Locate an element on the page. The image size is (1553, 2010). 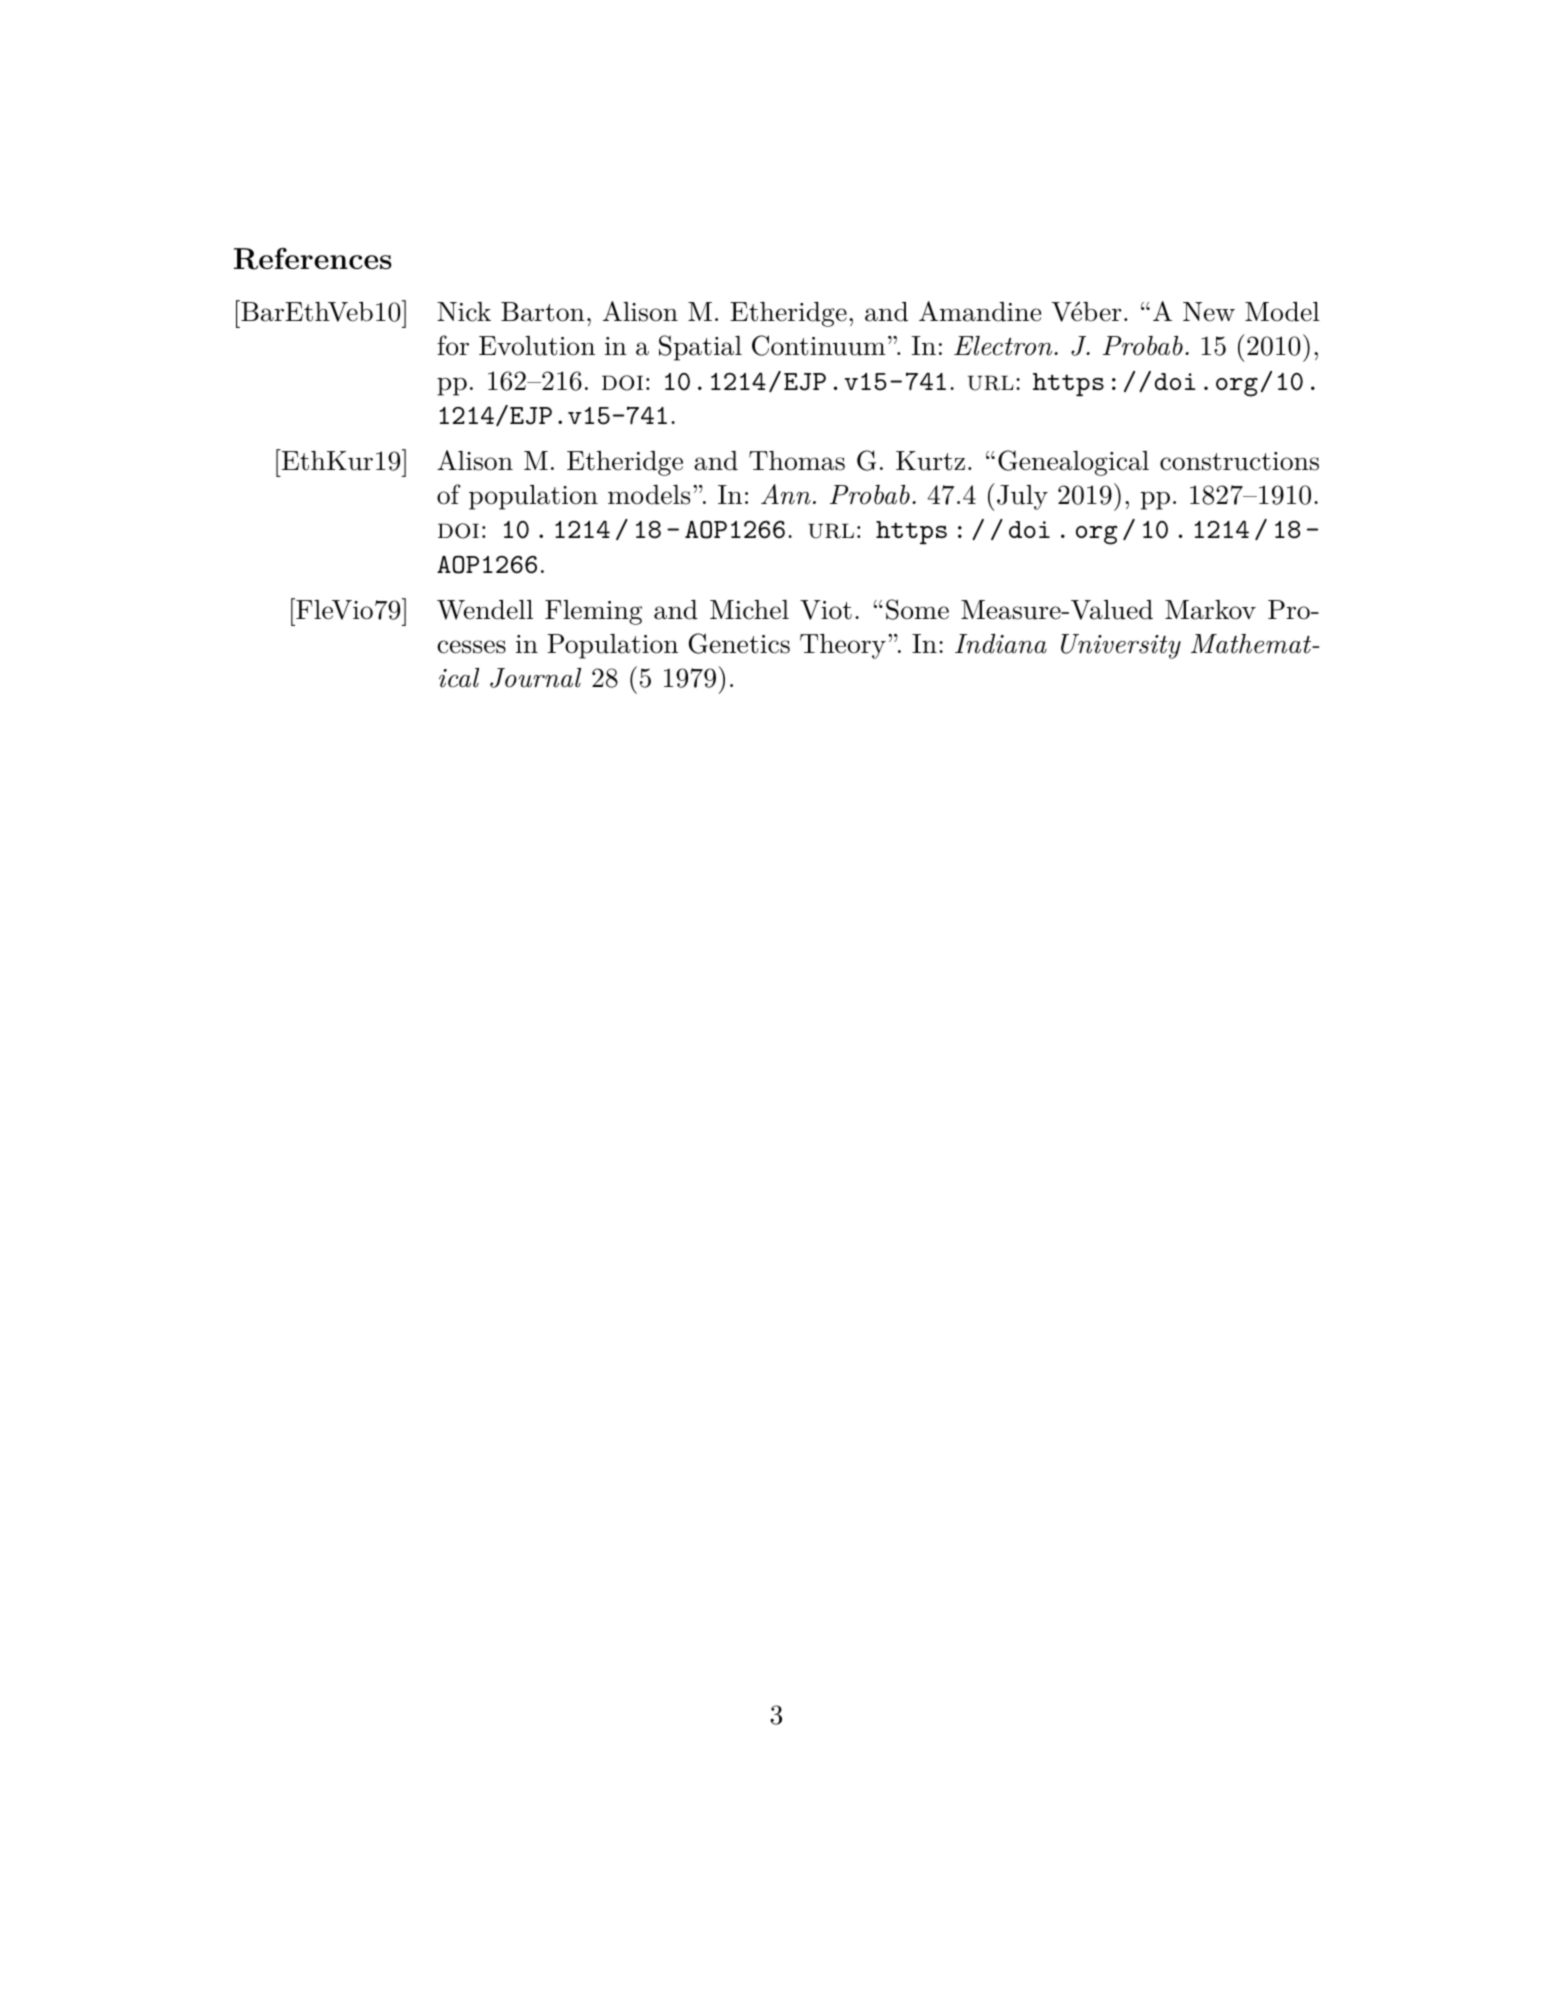
References is located at coordinates (313, 259).
